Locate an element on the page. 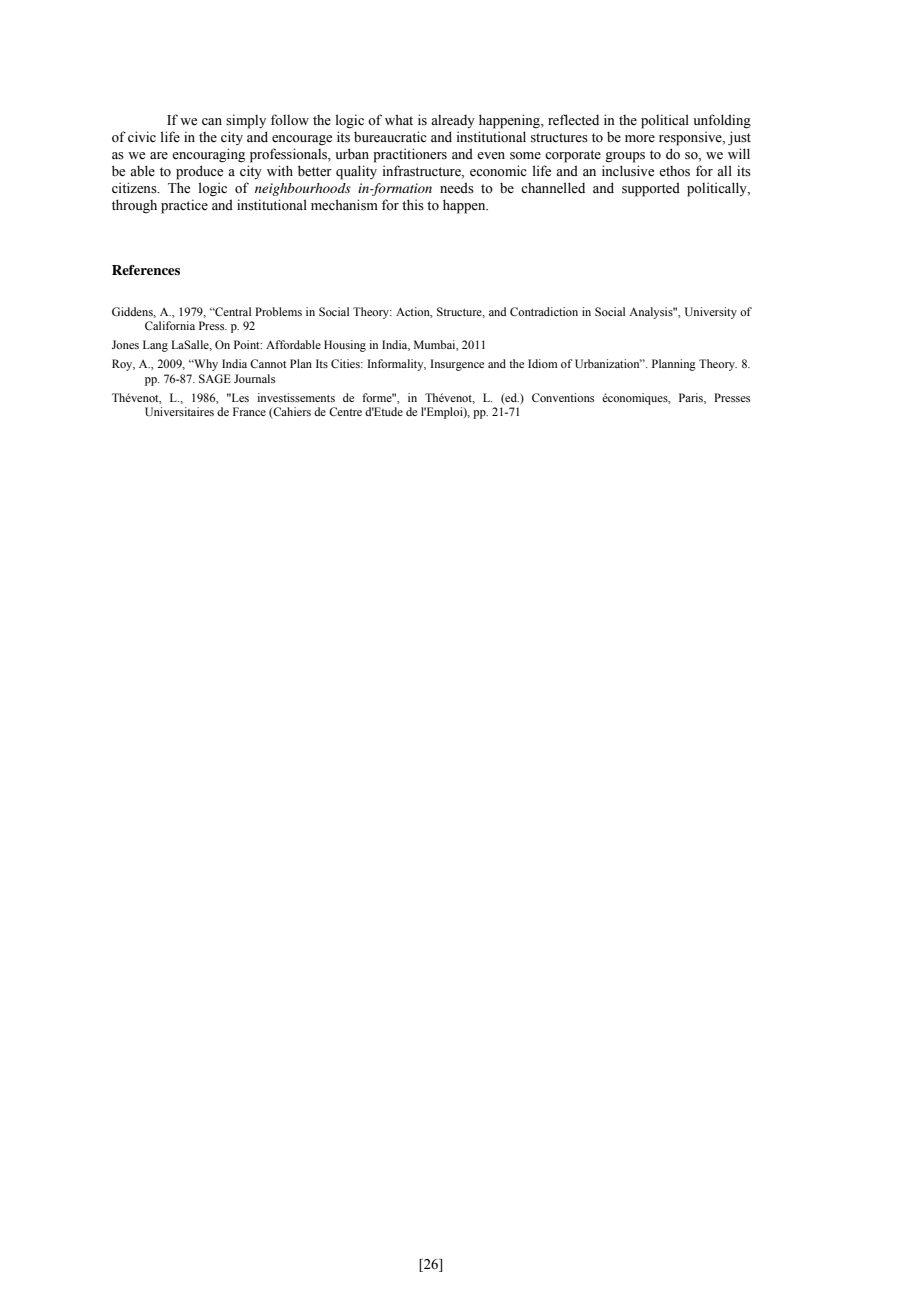  France is located at coordinates (249, 411).
